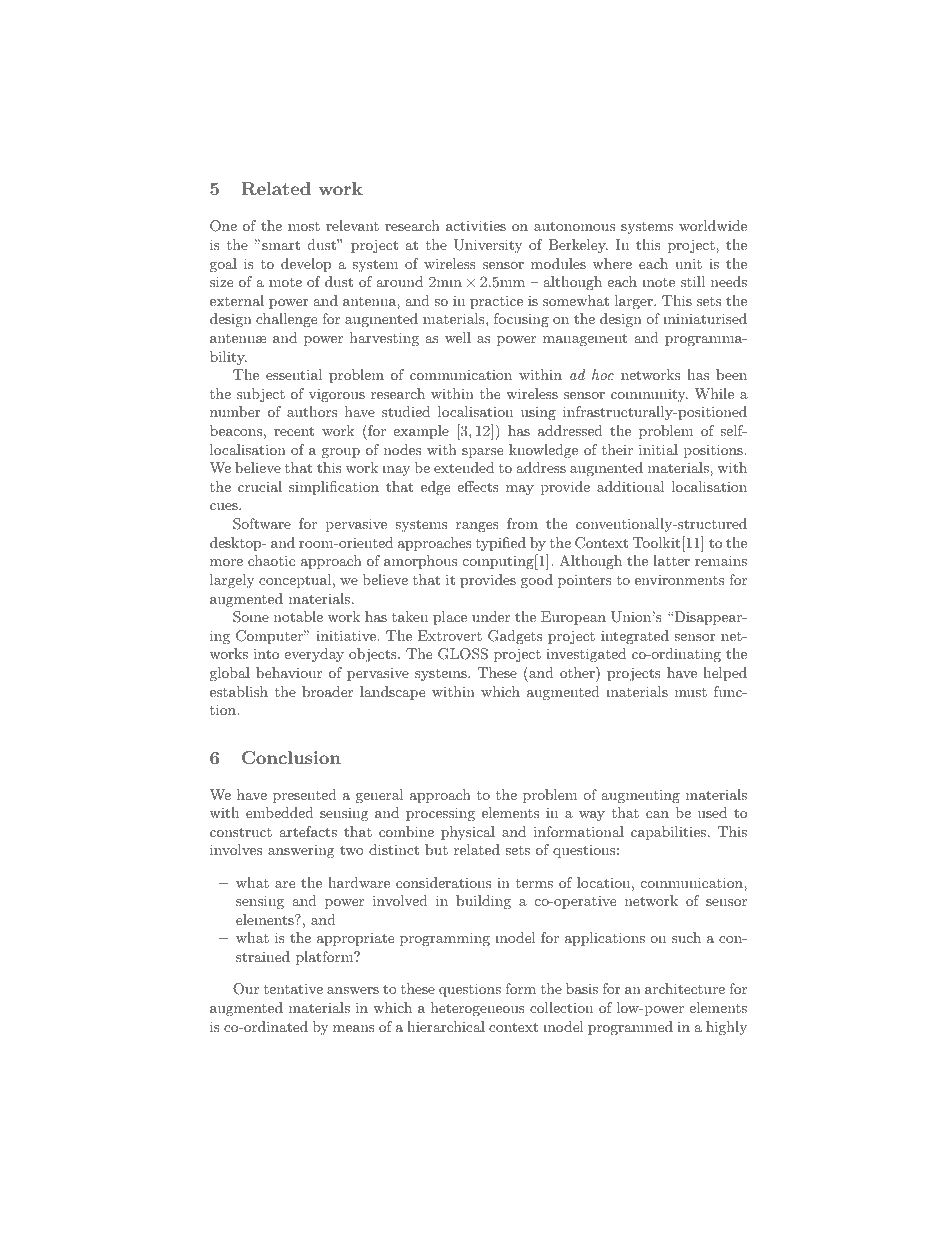  I want to click on recent, so click(294, 431).
